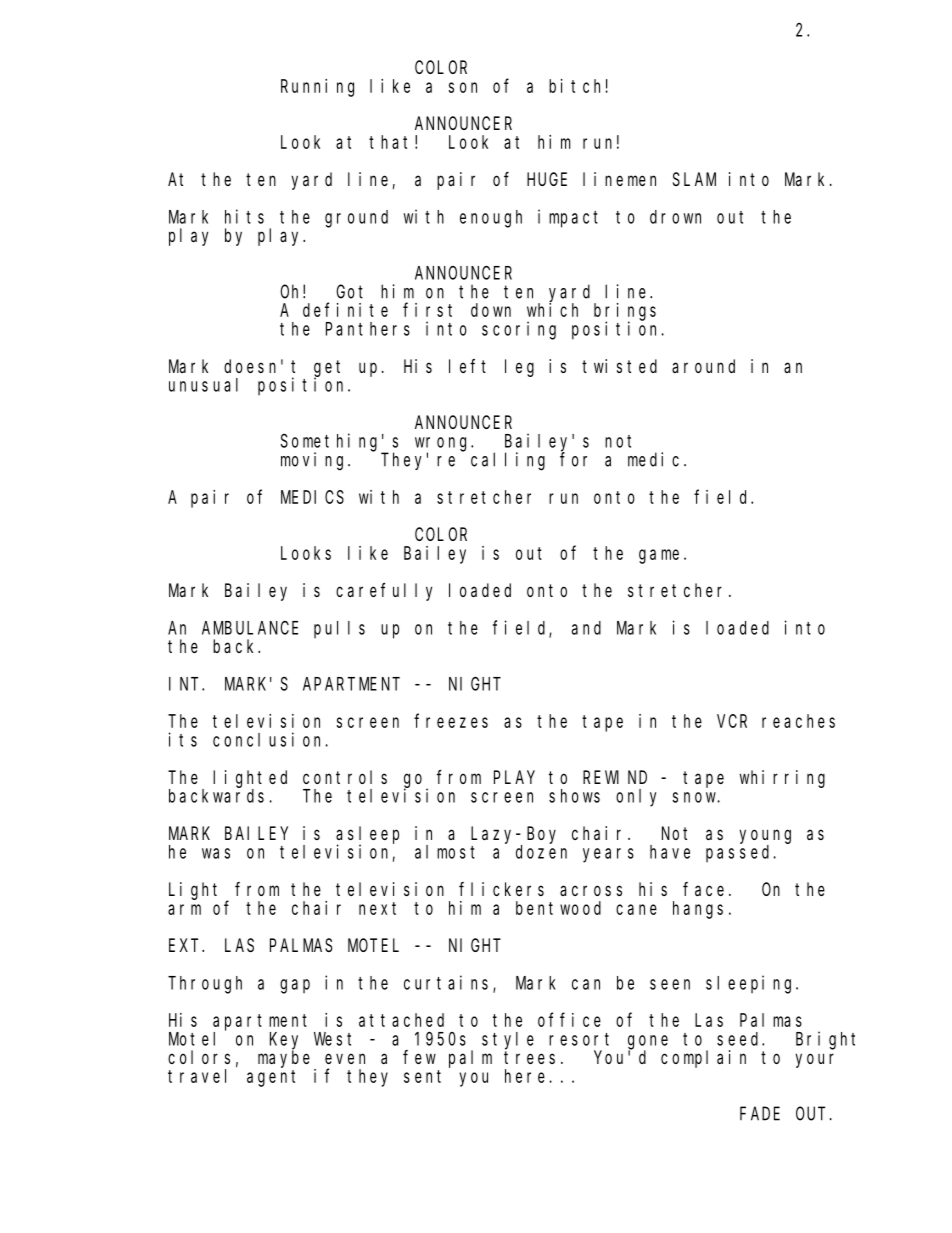 This screenshot has height=1233, width=952. I want to click on moving, so click(315, 461).
